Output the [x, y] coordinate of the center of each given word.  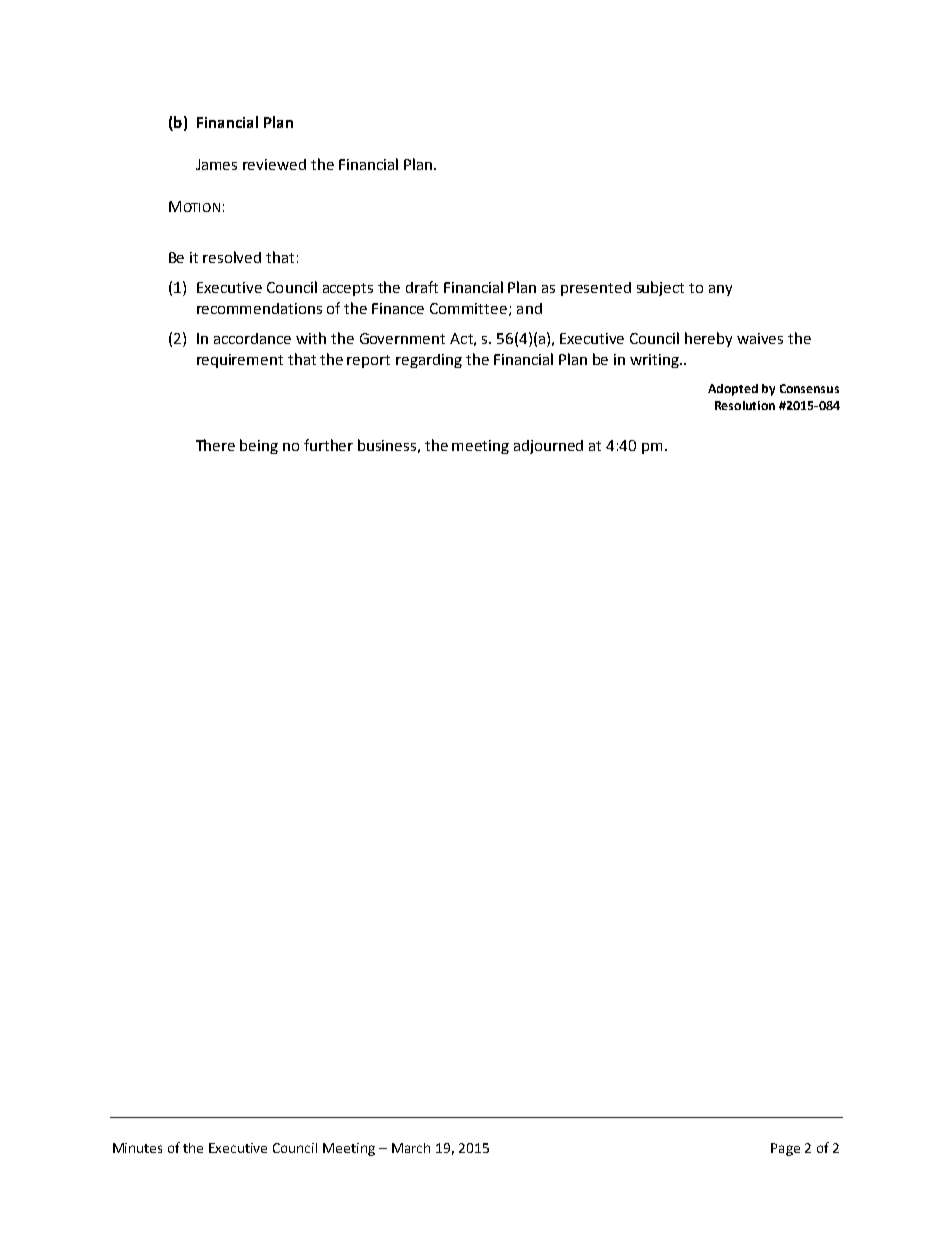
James [216, 164]
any [720, 290]
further [328, 445]
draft [422, 287]
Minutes [137, 1148]
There [215, 445]
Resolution [745, 405]
